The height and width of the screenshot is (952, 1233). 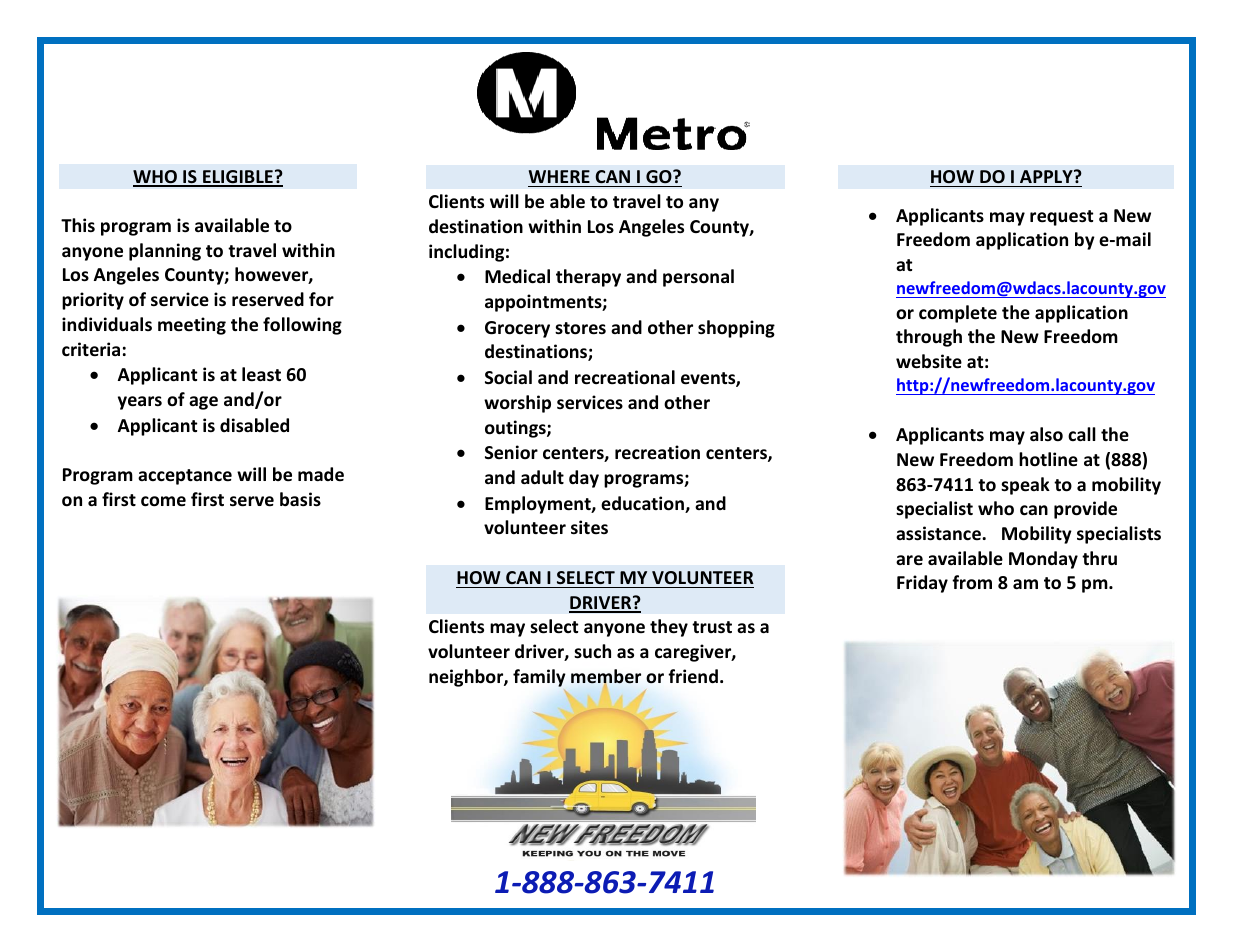 I want to click on from, so click(x=972, y=582).
